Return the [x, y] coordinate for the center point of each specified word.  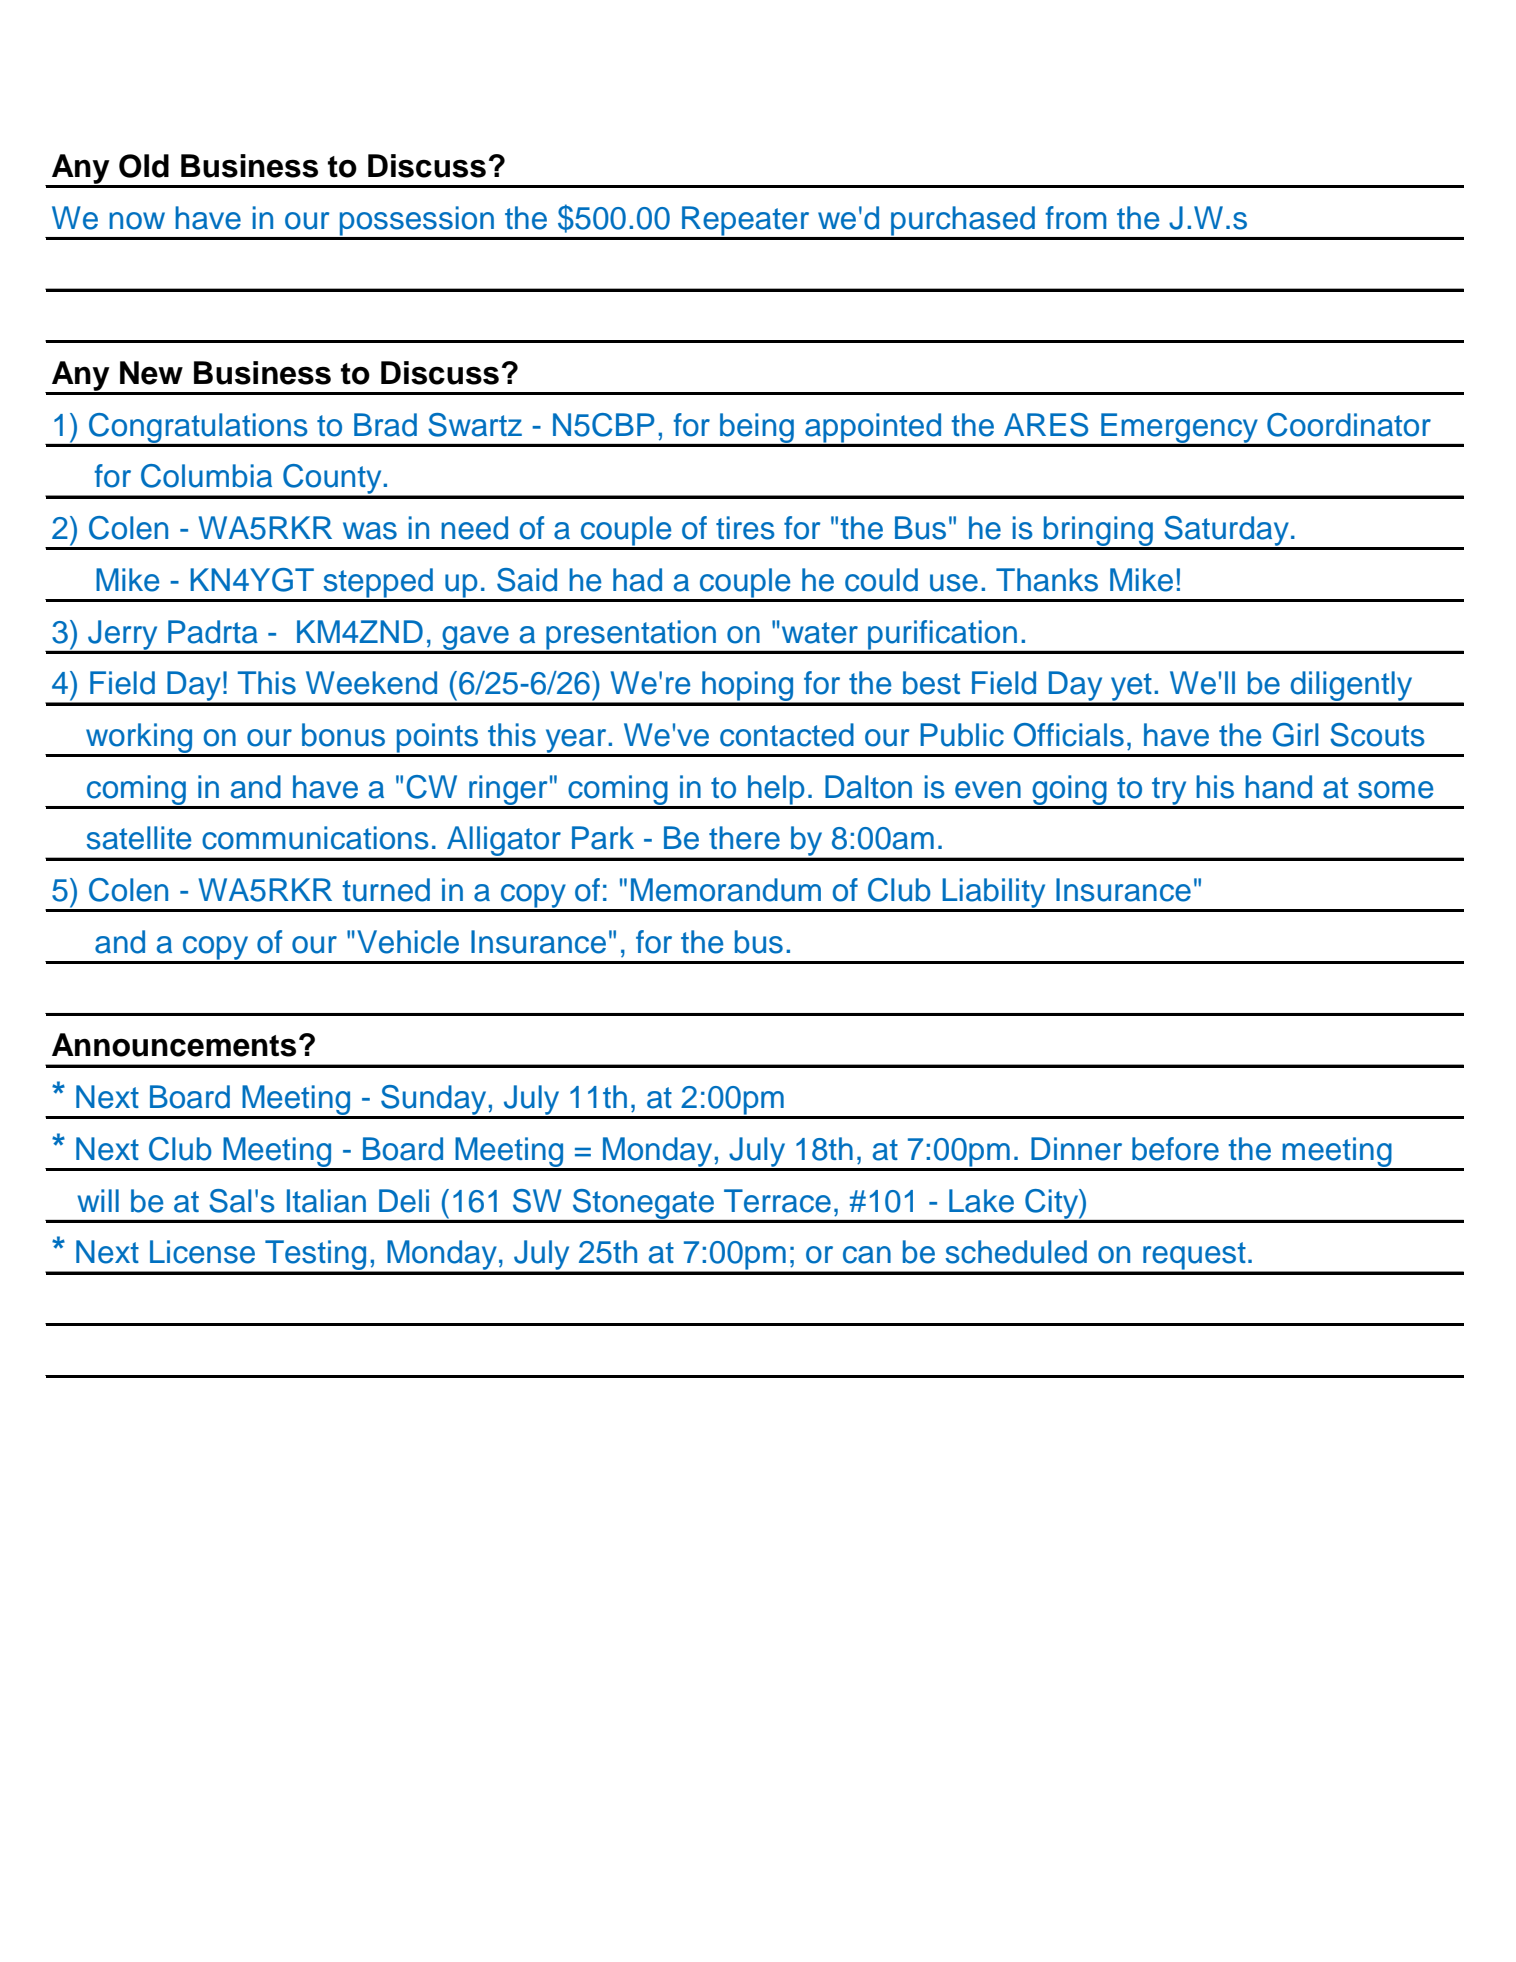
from [1076, 218]
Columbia [206, 476]
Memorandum [726, 890]
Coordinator [1349, 425]
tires [745, 528]
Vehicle [408, 942]
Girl [1295, 735]
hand [1278, 787]
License [202, 1252]
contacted [787, 735]
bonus [343, 735]
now [137, 221]
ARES [1046, 425]
